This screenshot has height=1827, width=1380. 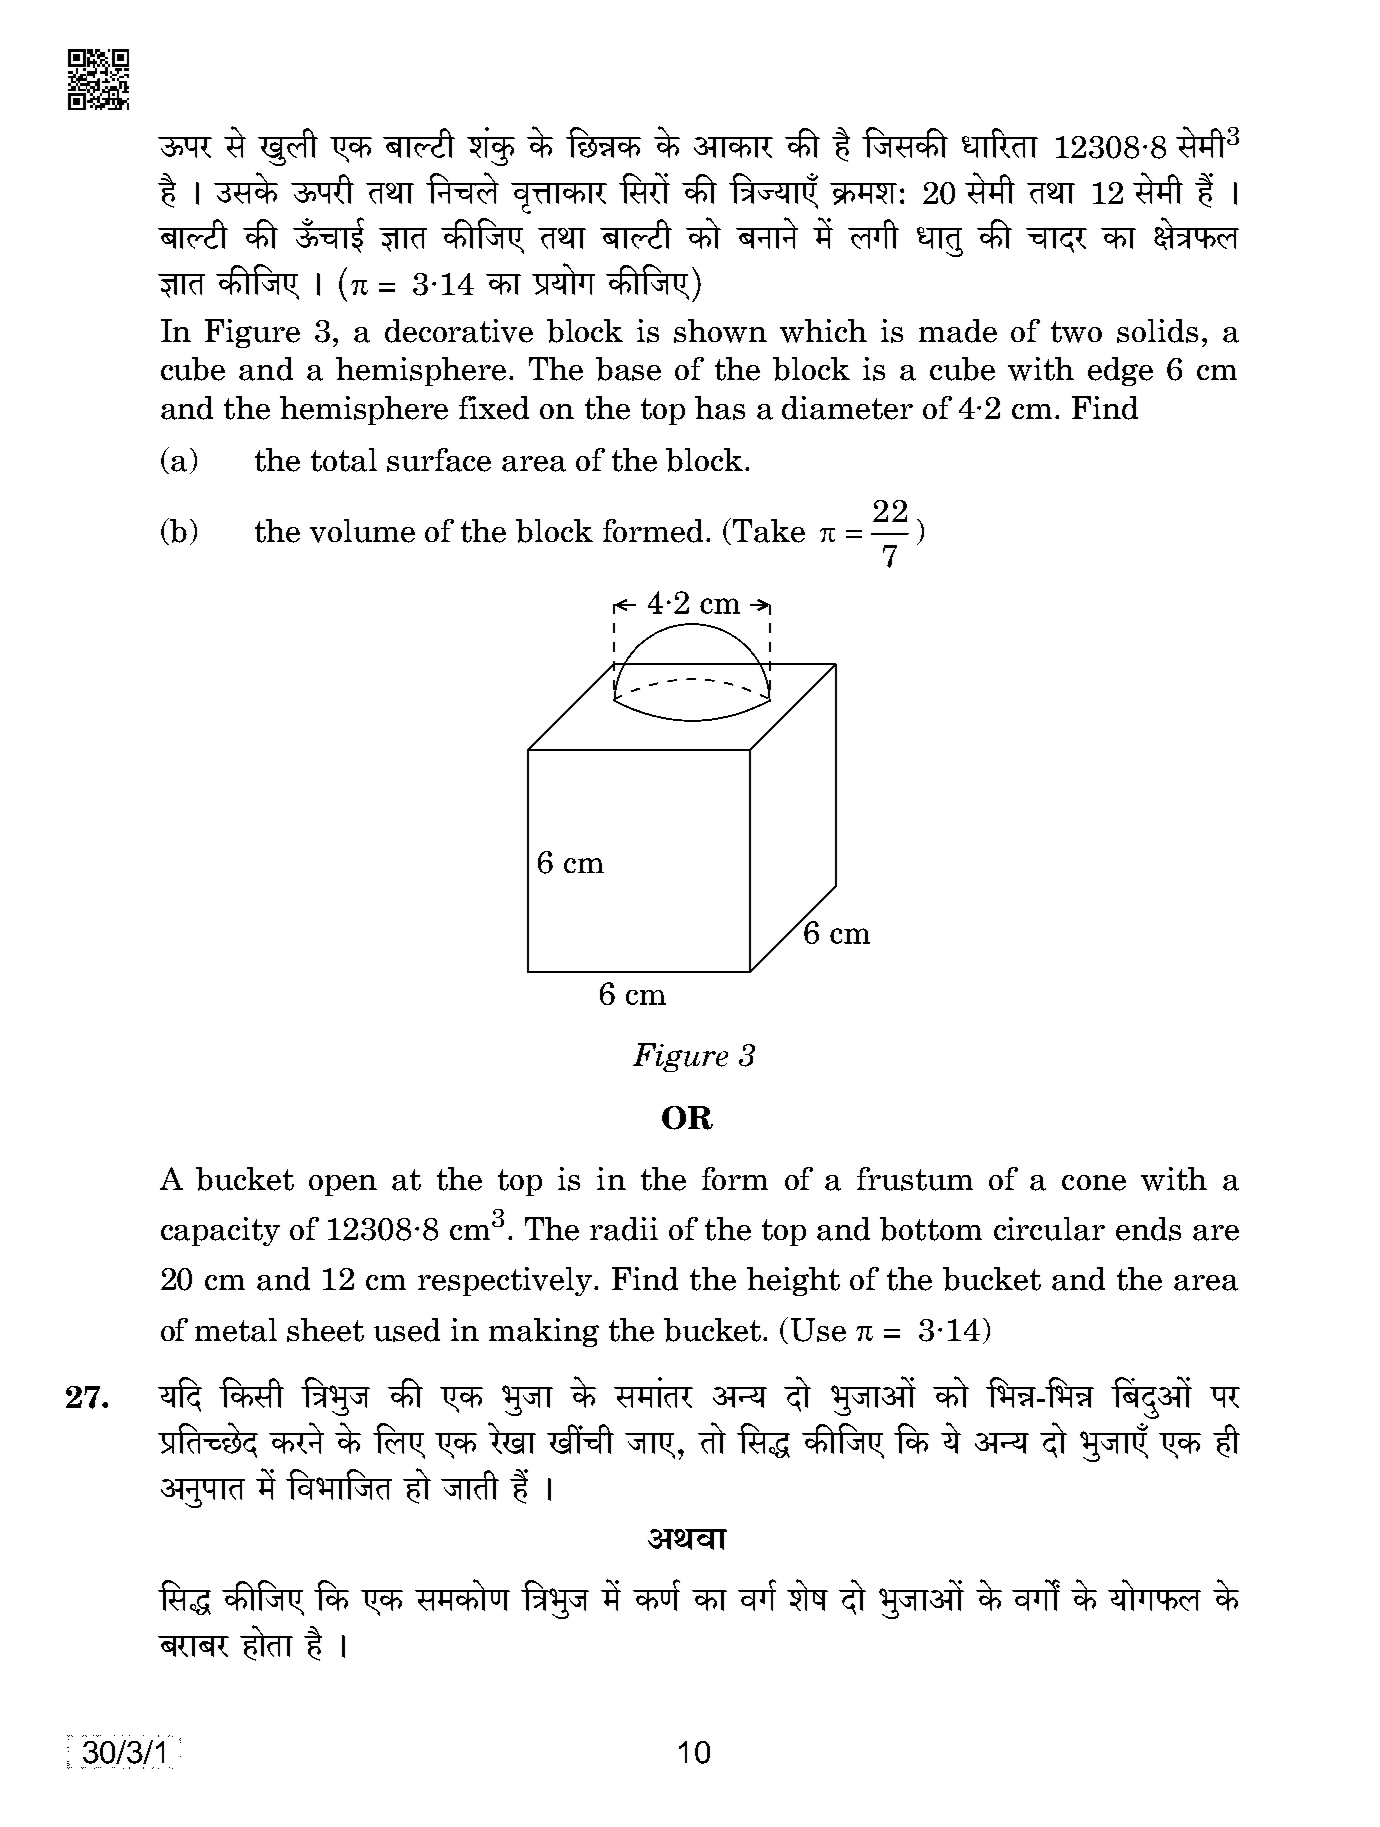 I want to click on base, so click(x=628, y=369).
